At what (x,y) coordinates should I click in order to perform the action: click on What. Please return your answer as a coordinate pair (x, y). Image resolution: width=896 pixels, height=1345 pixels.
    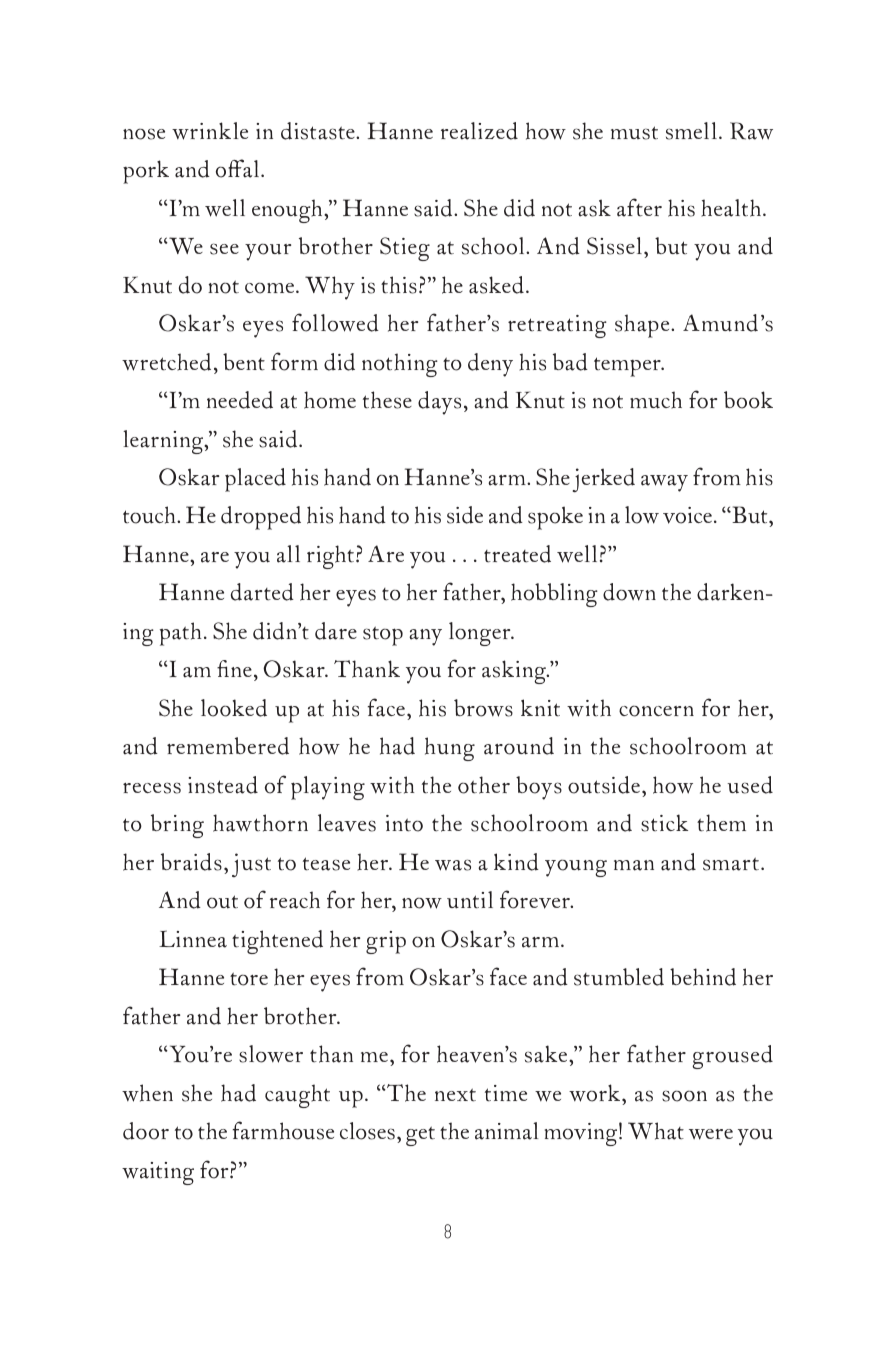
    Looking at the image, I should click on (656, 1131).
